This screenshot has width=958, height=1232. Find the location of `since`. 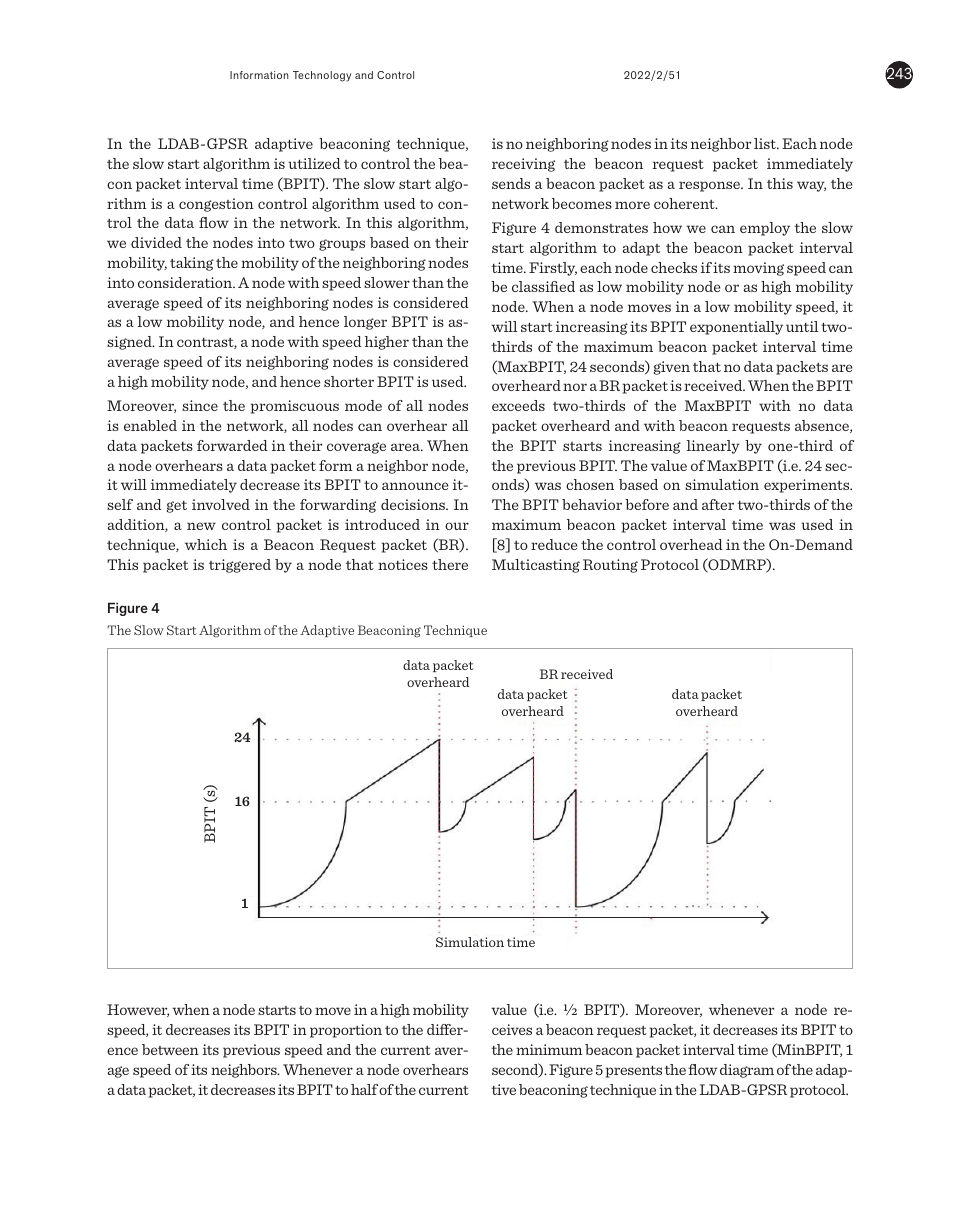

since is located at coordinates (200, 405).
